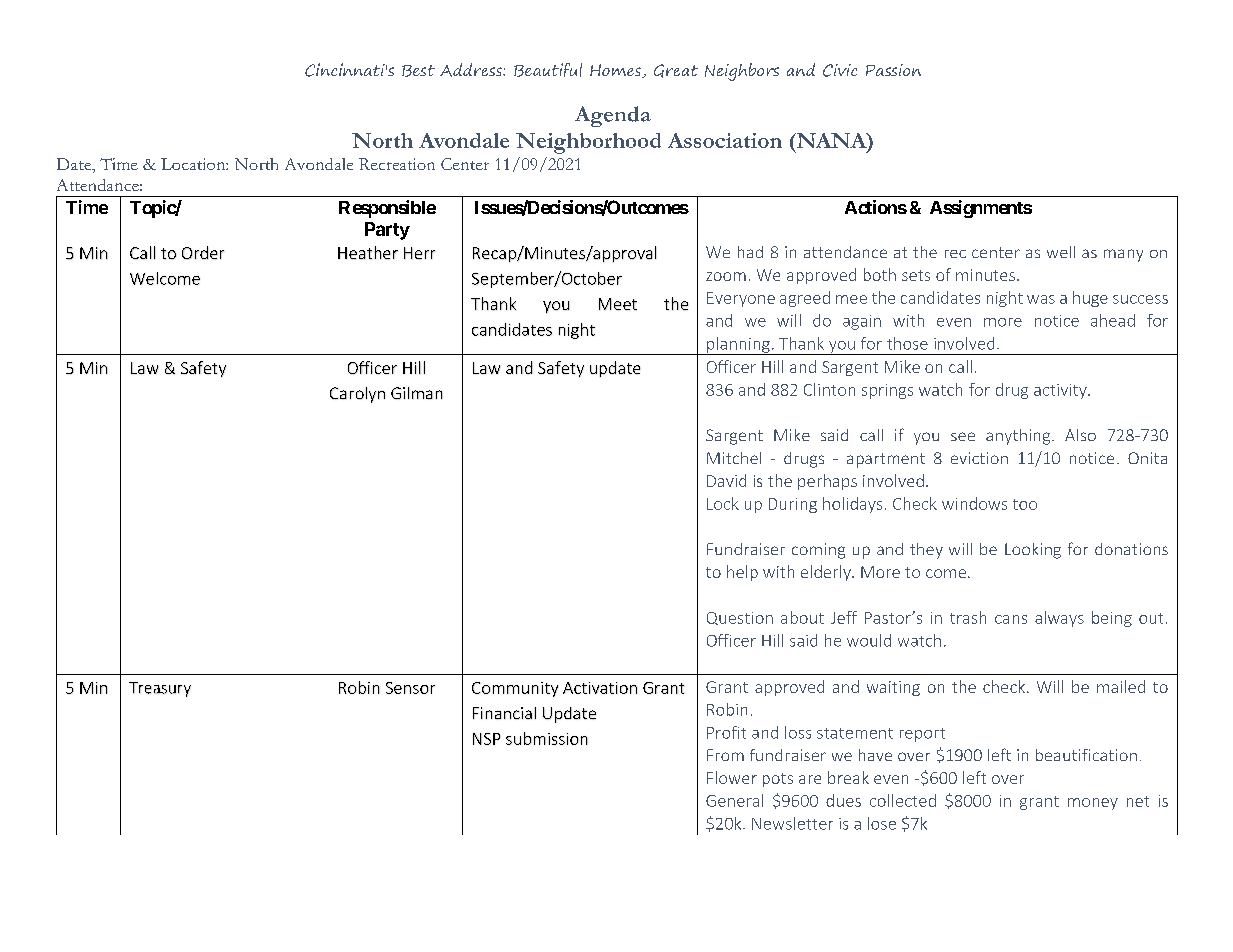 The height and width of the screenshot is (952, 1233). I want to click on David, so click(726, 480).
